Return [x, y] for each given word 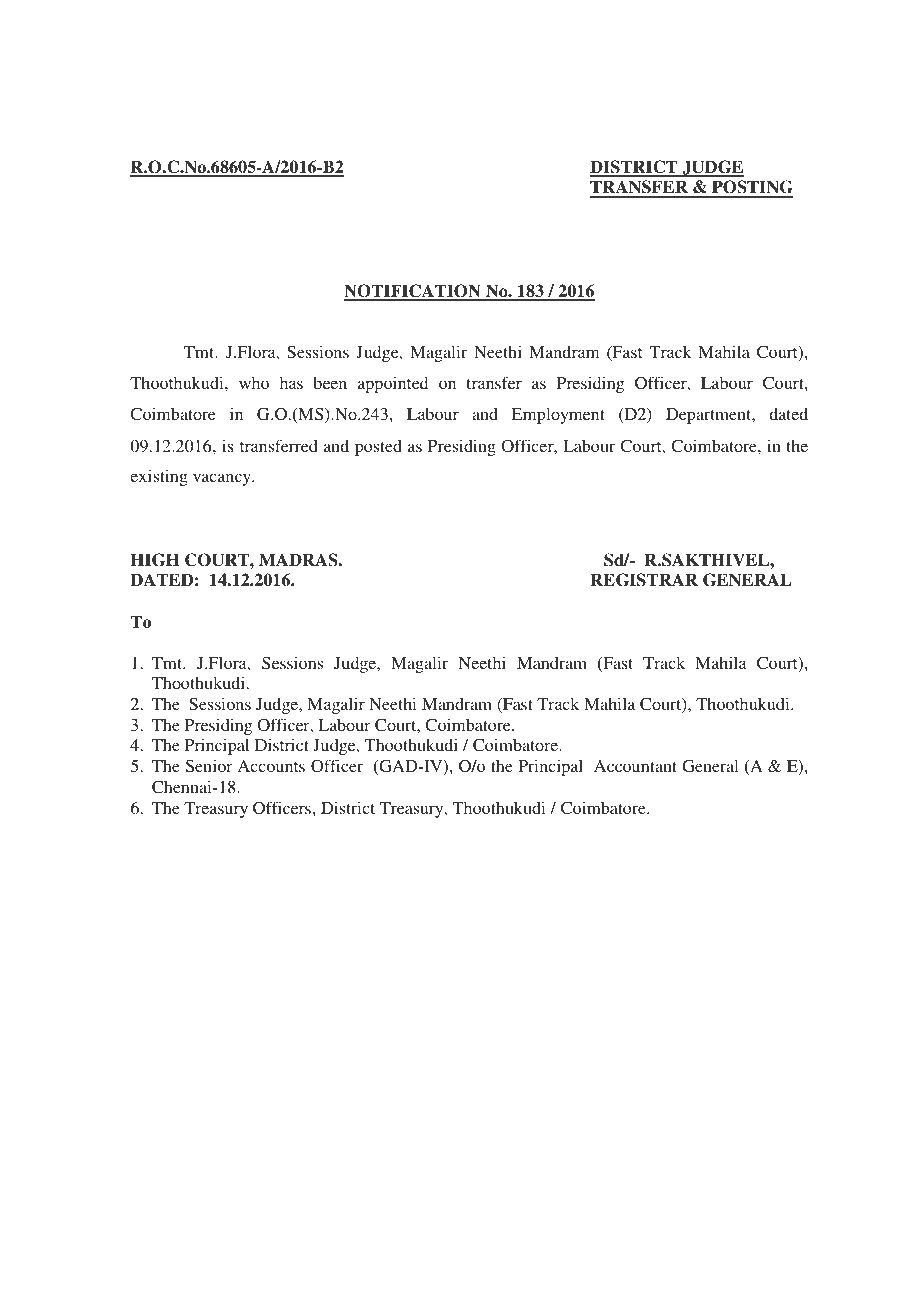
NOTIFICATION [413, 292]
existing [159, 477]
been [330, 382]
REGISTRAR [644, 580]
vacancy [223, 479]
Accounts [271, 766]
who [254, 383]
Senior [209, 766]
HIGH [155, 560]
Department [710, 416]
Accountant [635, 766]
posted [378, 447]
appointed [393, 384]
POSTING [751, 188]
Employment [558, 416]
